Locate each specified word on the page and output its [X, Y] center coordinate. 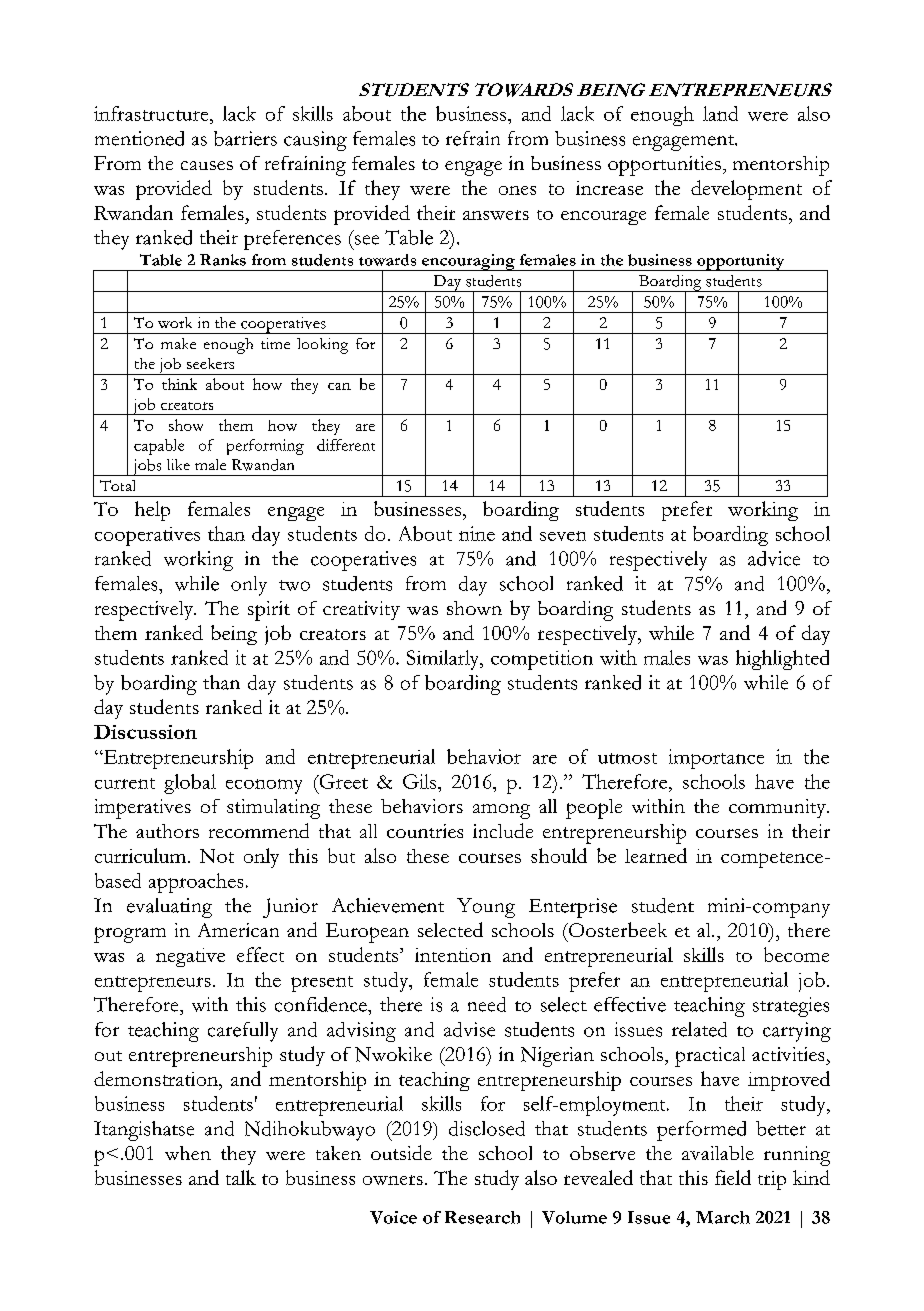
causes [207, 165]
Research [482, 1217]
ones [517, 190]
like [178, 464]
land [720, 113]
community [778, 808]
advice [774, 558]
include [503, 830]
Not [217, 856]
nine [477, 533]
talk [241, 1177]
